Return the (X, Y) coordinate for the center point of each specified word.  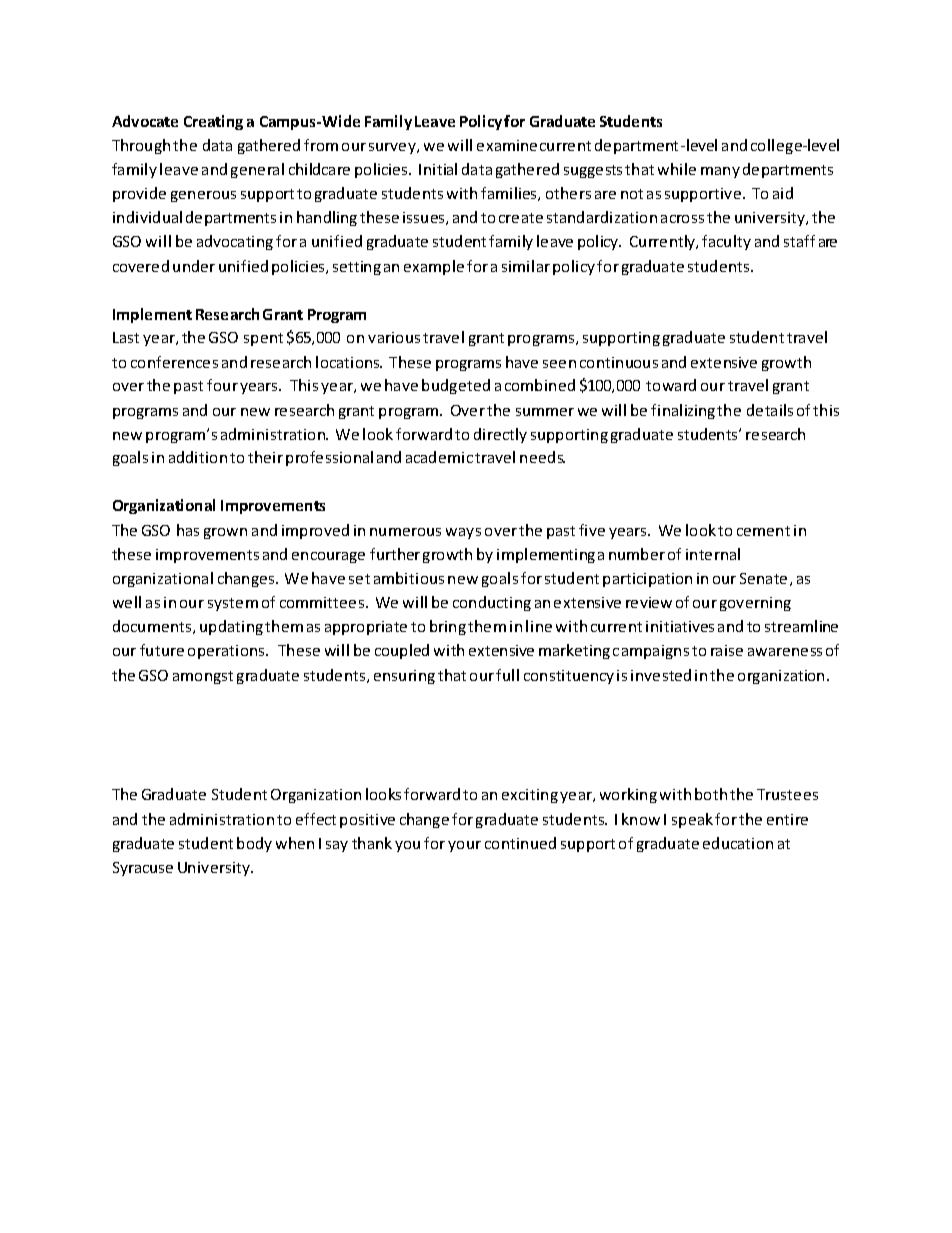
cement (763, 531)
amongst (203, 677)
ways (463, 533)
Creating (213, 122)
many (720, 172)
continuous (619, 362)
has (188, 530)
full (507, 675)
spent (263, 339)
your (464, 846)
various (394, 337)
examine (507, 145)
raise (727, 650)
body (254, 844)
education (738, 843)
